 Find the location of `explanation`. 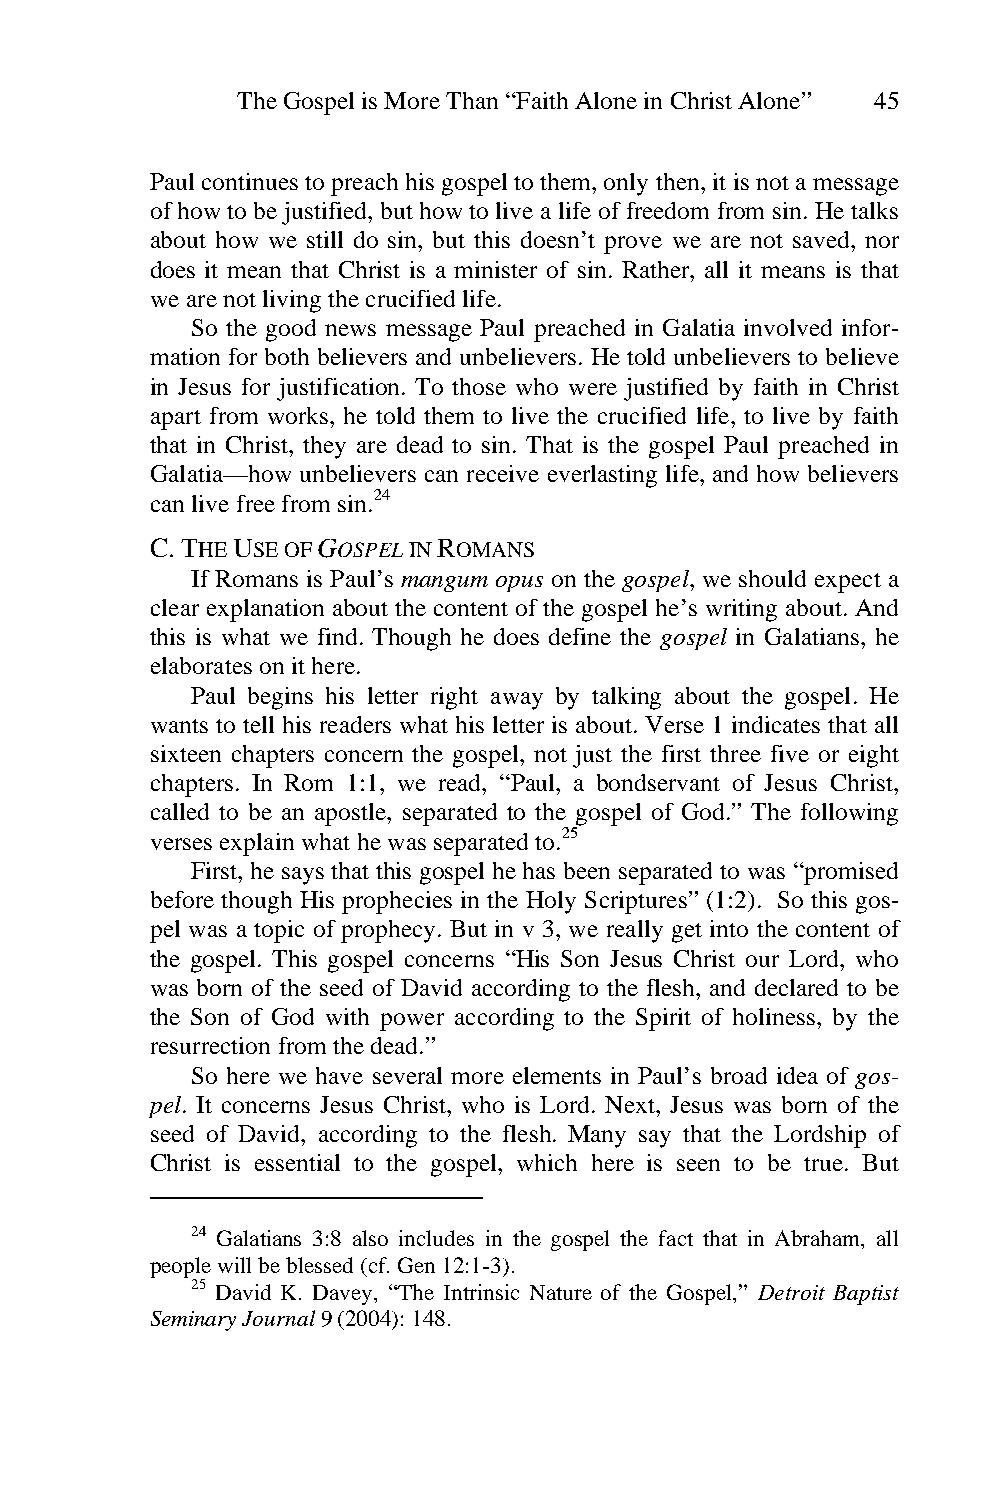

explanation is located at coordinates (265, 610).
